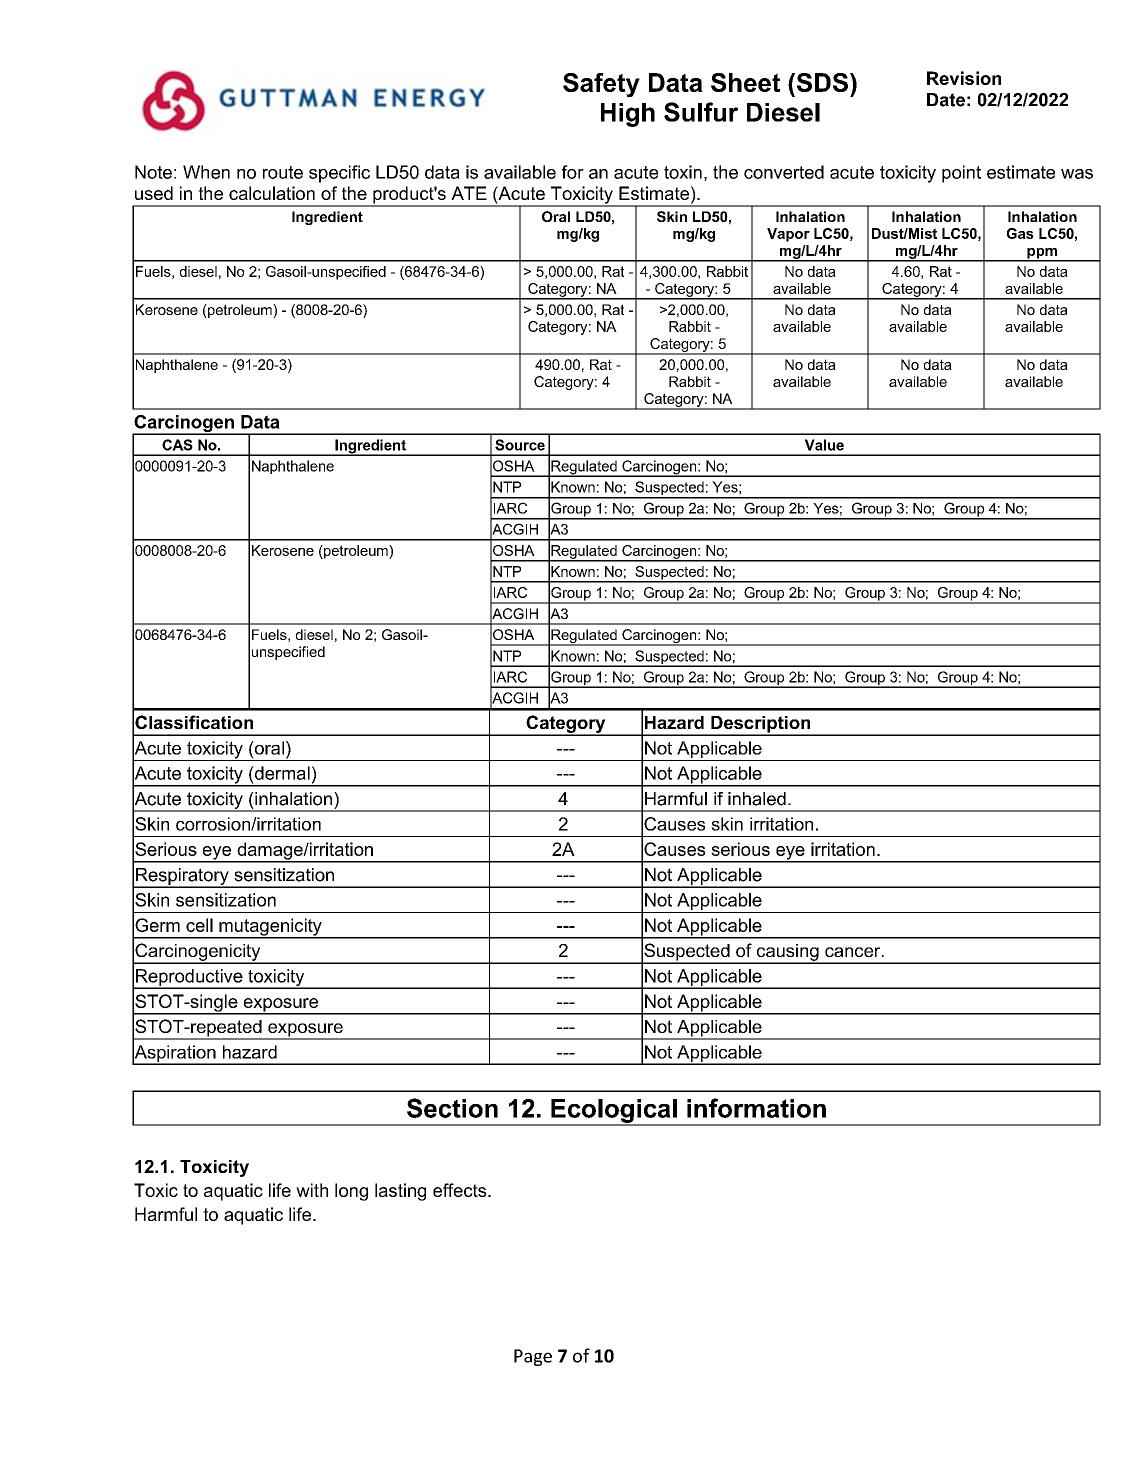 The height and width of the document is (1459, 1127). I want to click on with, so click(312, 1190).
